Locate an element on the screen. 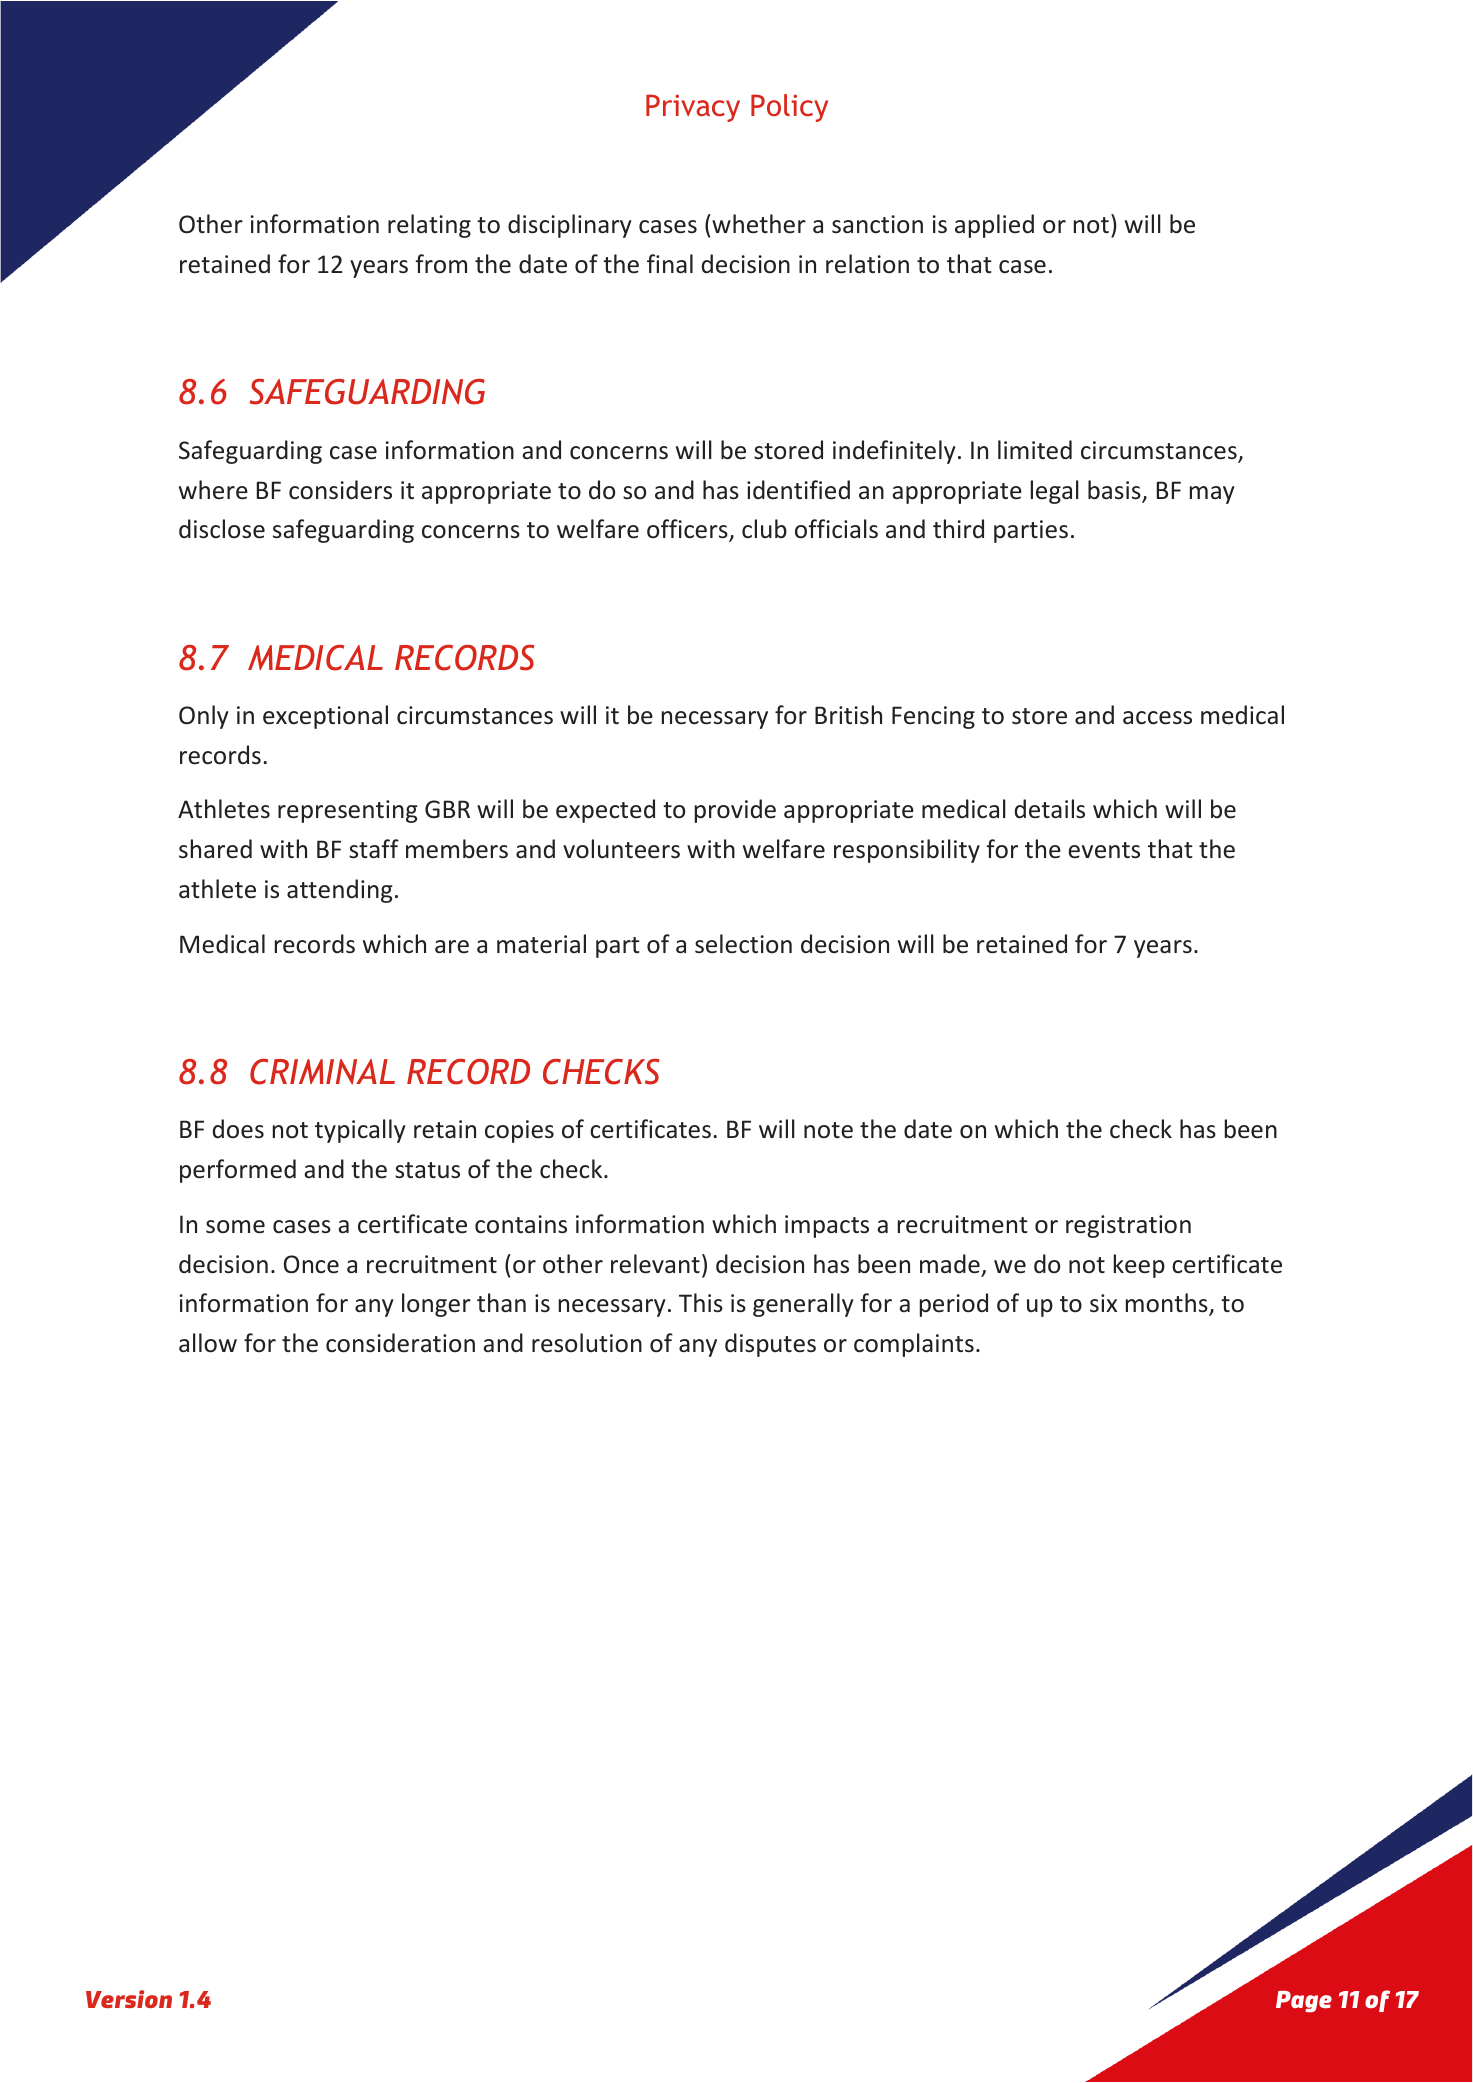 The height and width of the screenshot is (2083, 1473). Version is located at coordinates (129, 1999).
